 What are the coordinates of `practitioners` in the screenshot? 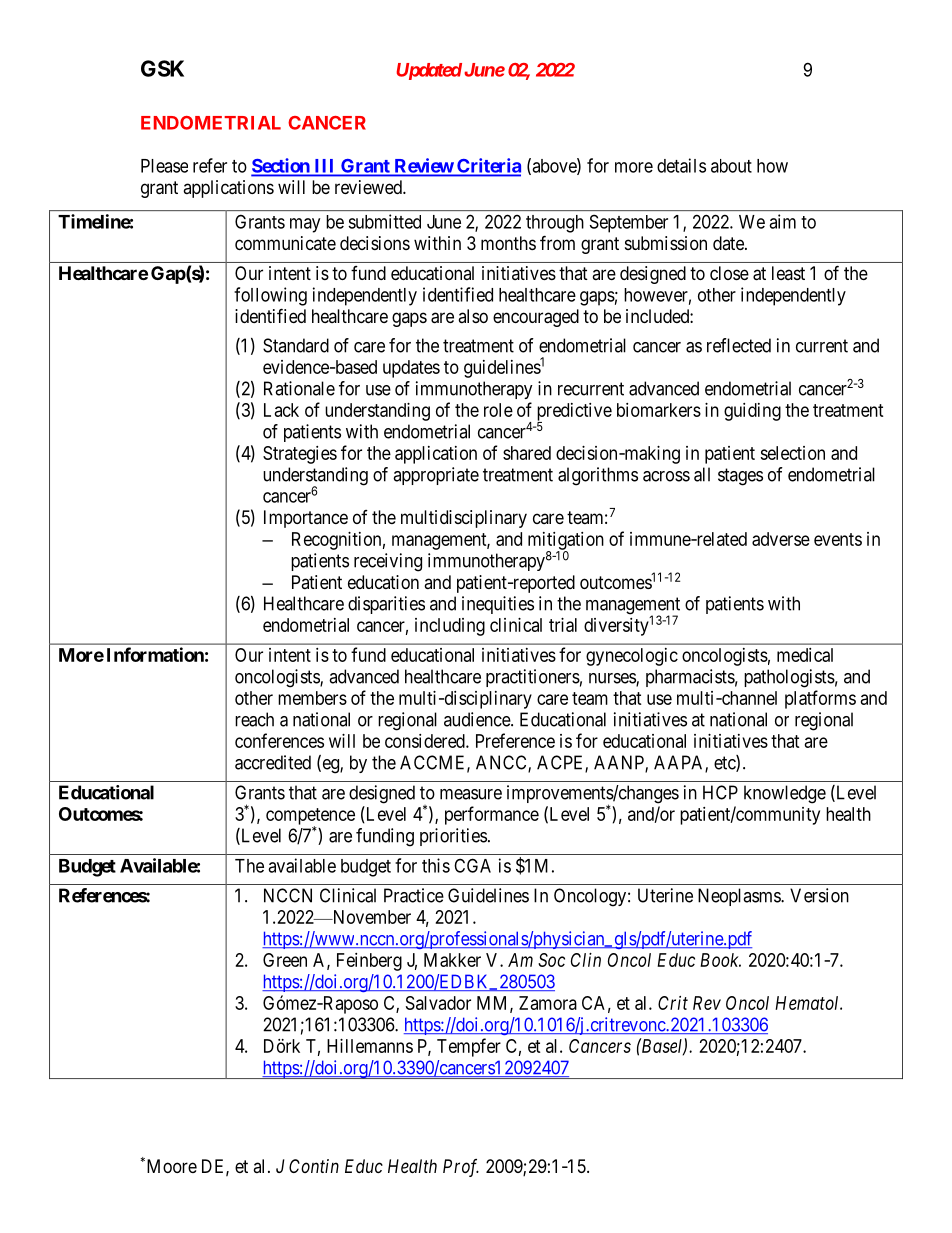 It's located at (533, 678).
